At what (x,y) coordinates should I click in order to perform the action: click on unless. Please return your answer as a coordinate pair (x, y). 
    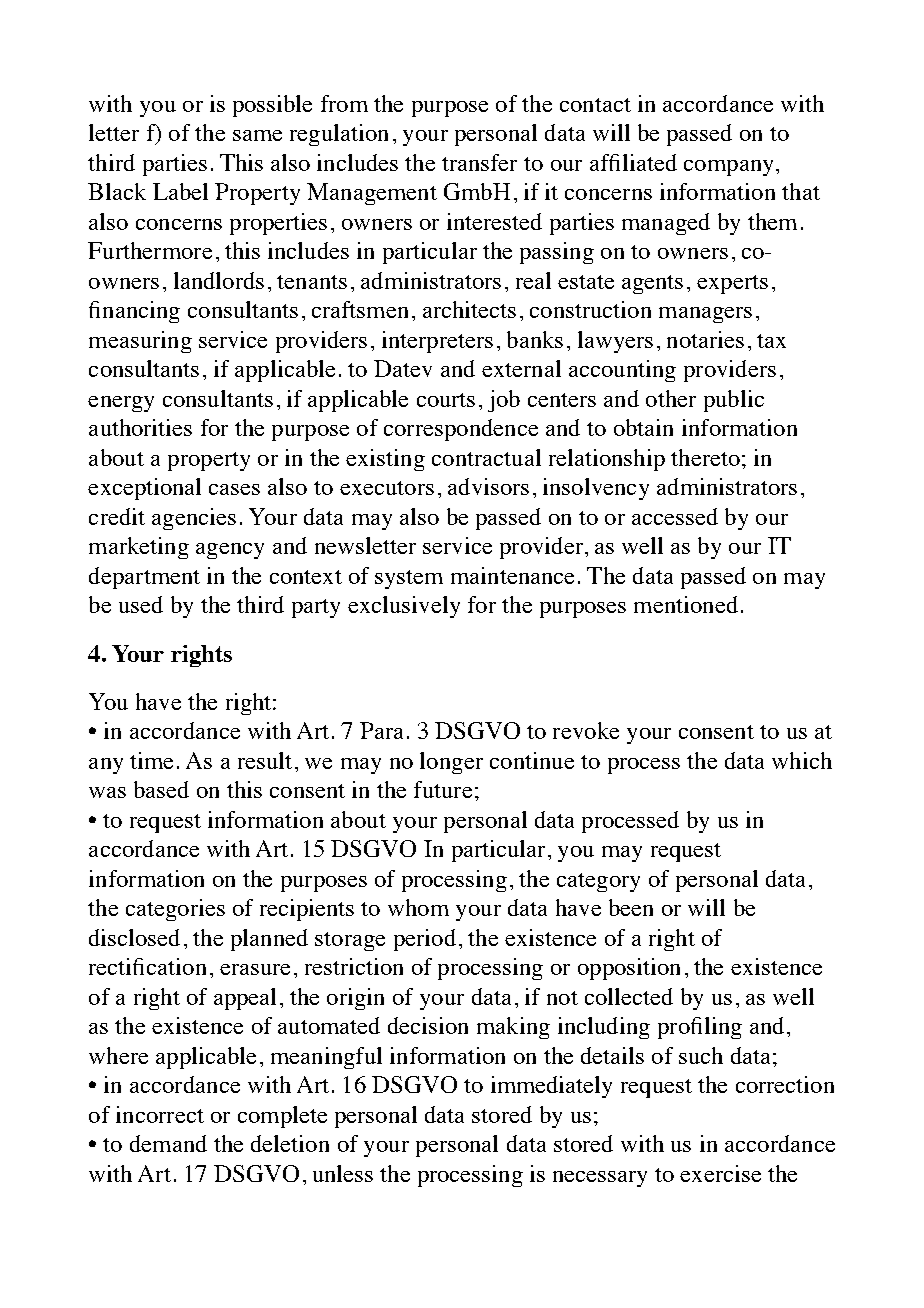
    Looking at the image, I should click on (343, 1173).
